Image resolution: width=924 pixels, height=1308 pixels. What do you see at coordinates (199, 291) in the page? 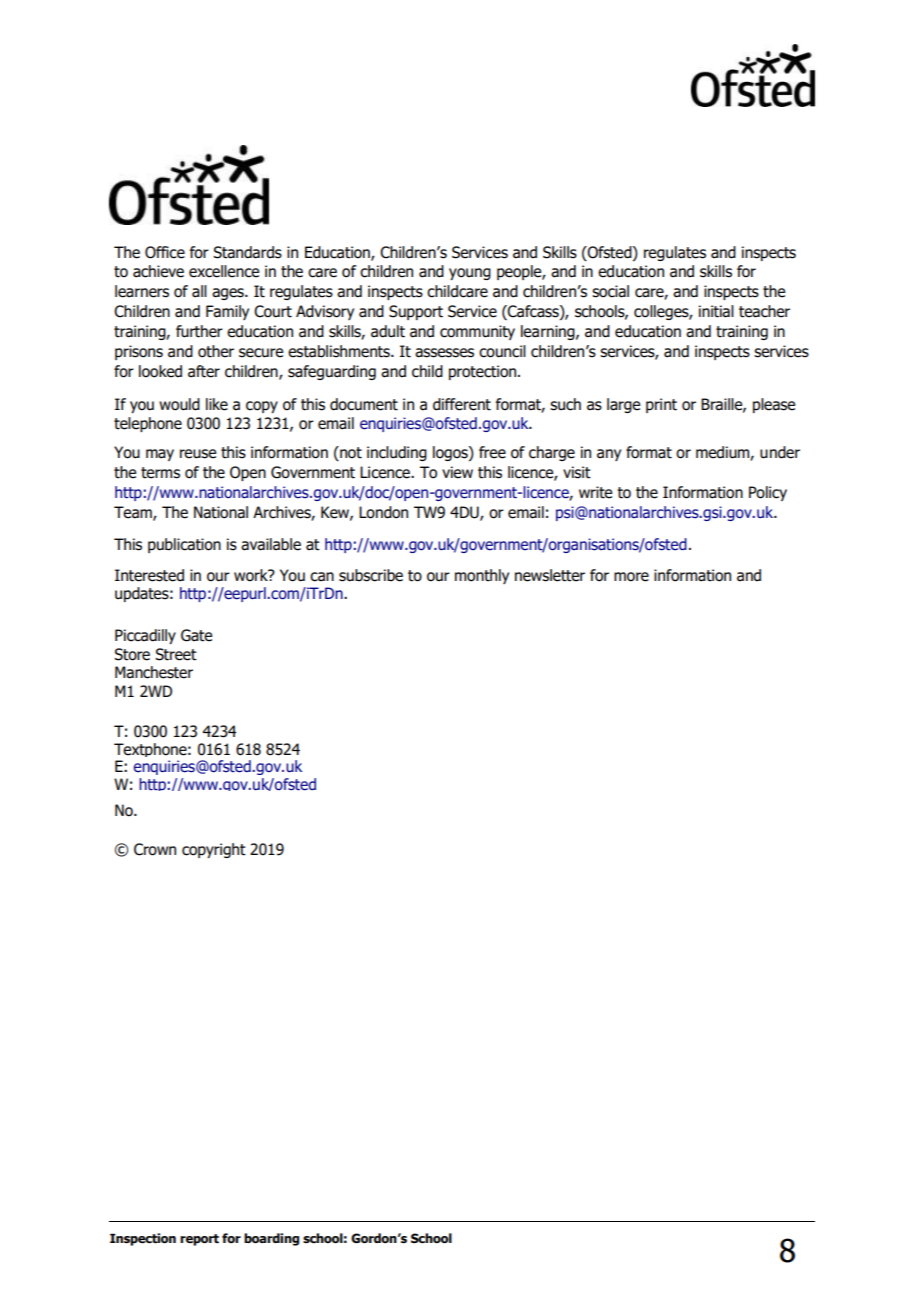
I see `all` at bounding box center [199, 291].
